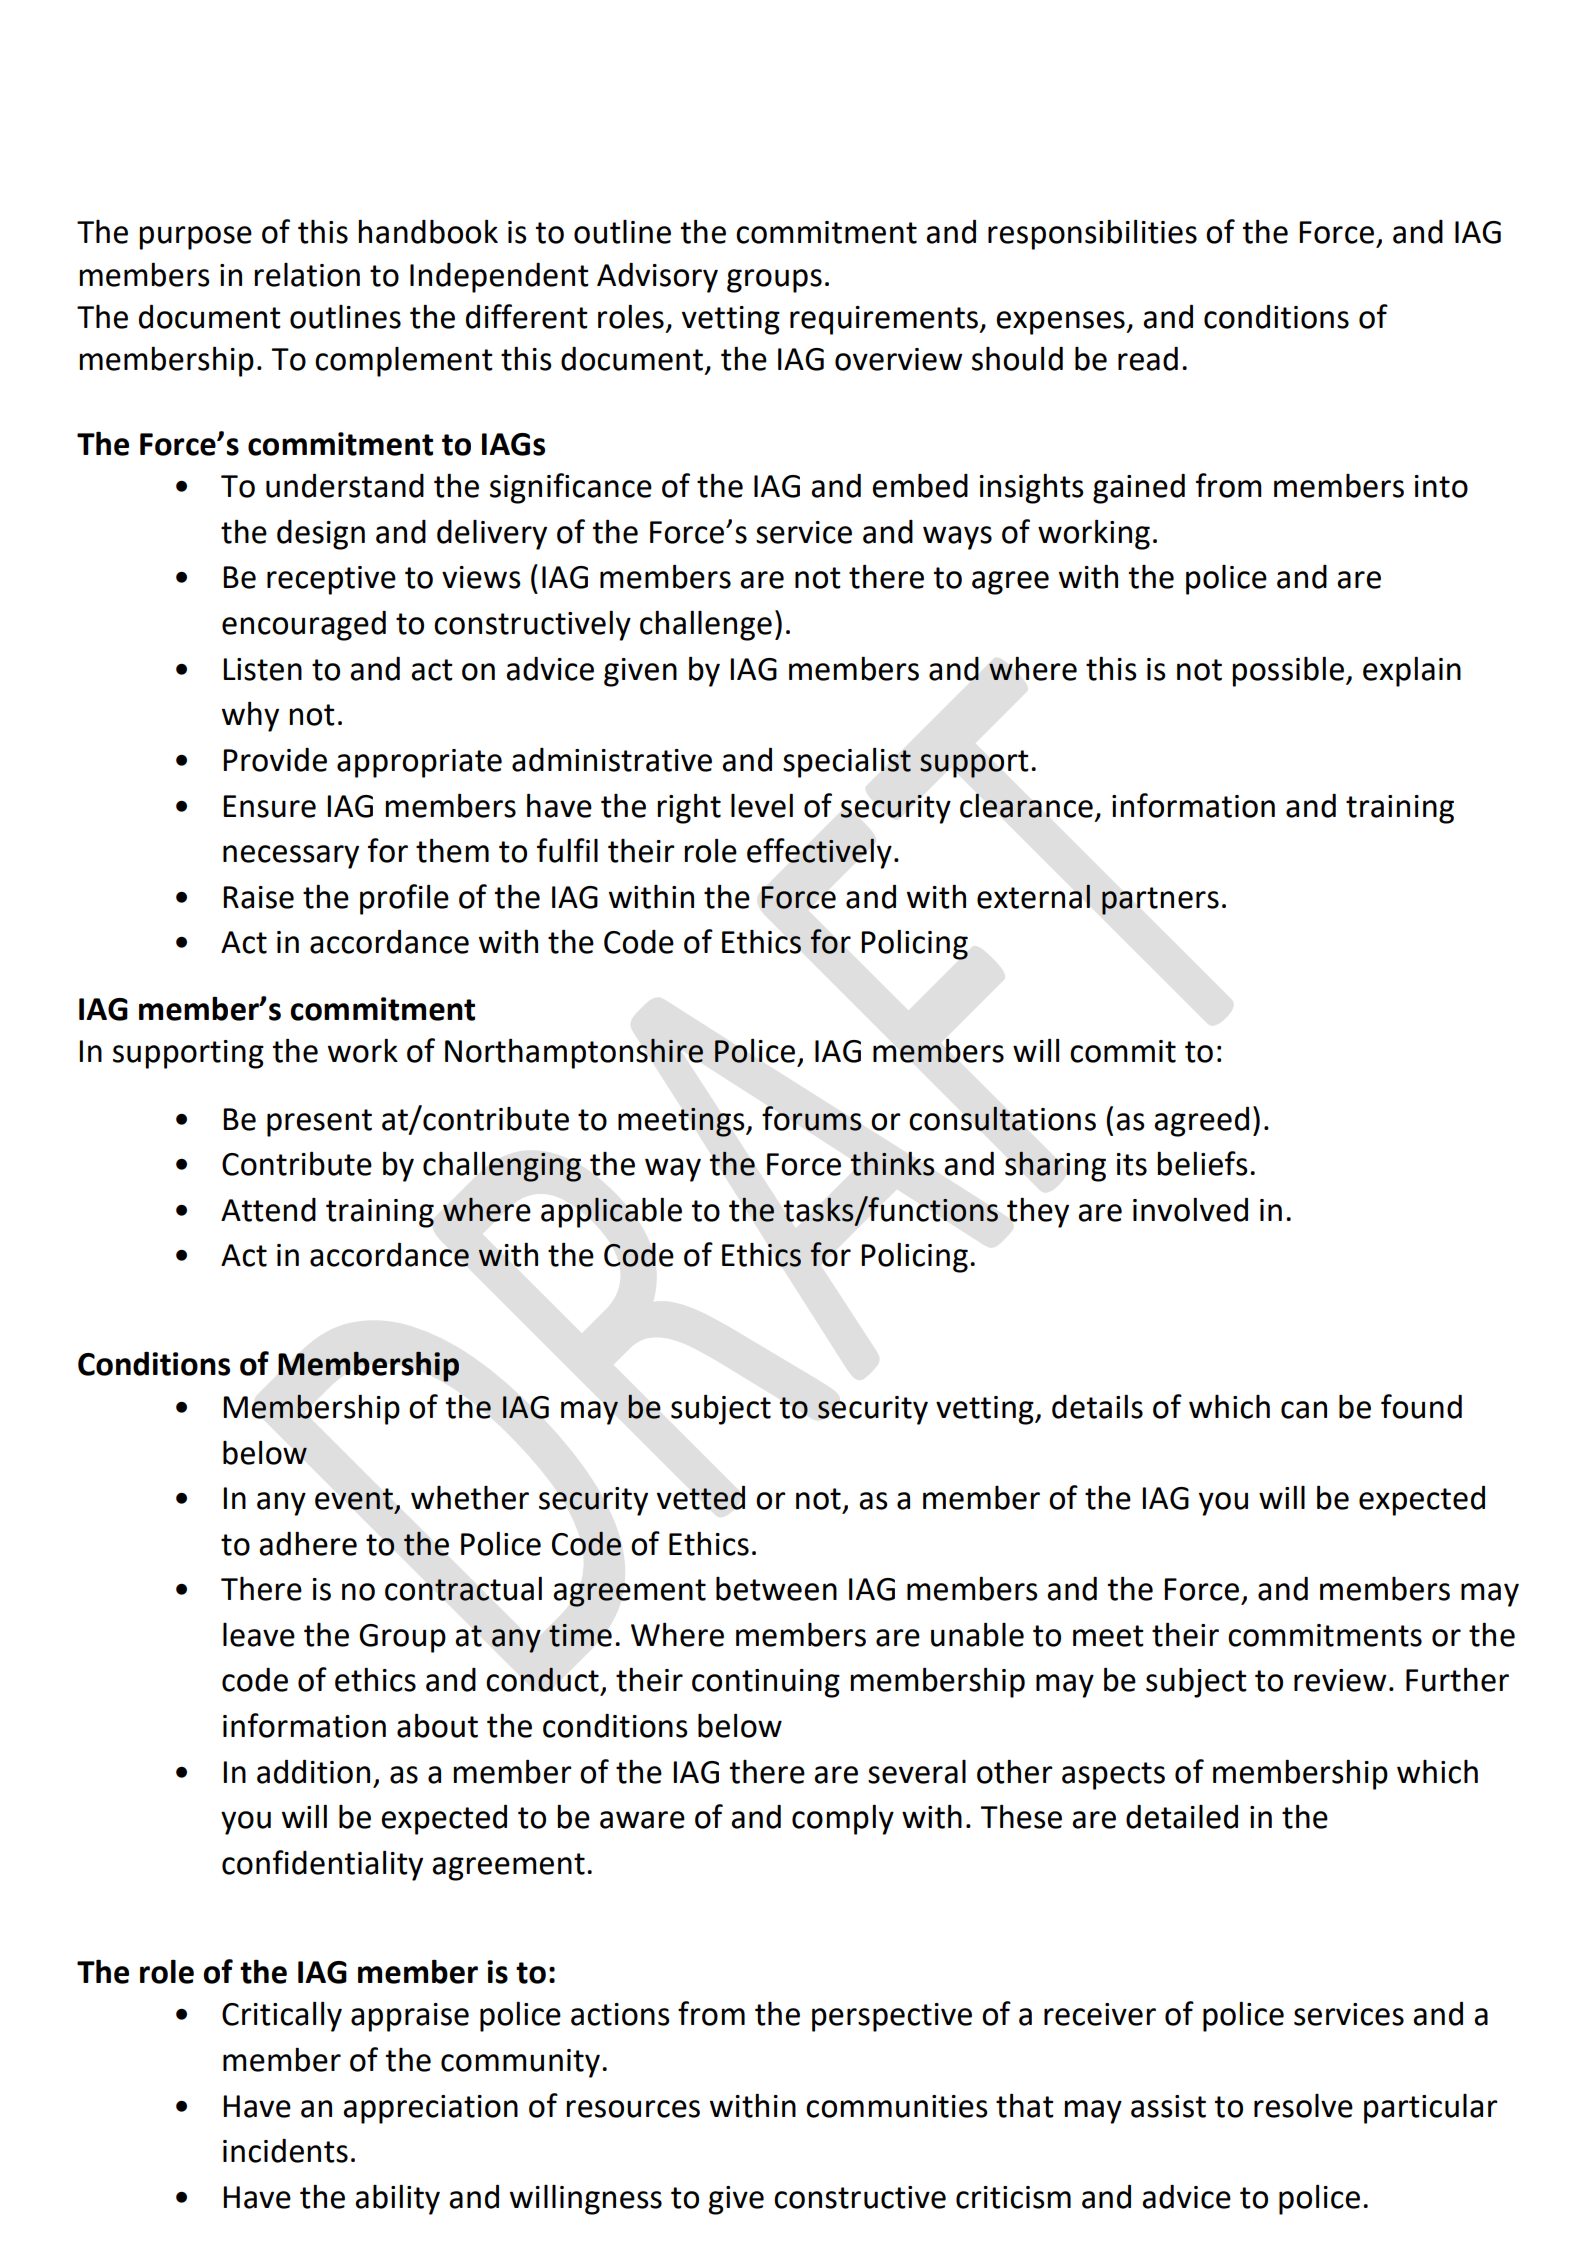  I want to click on communities, so click(897, 2106).
